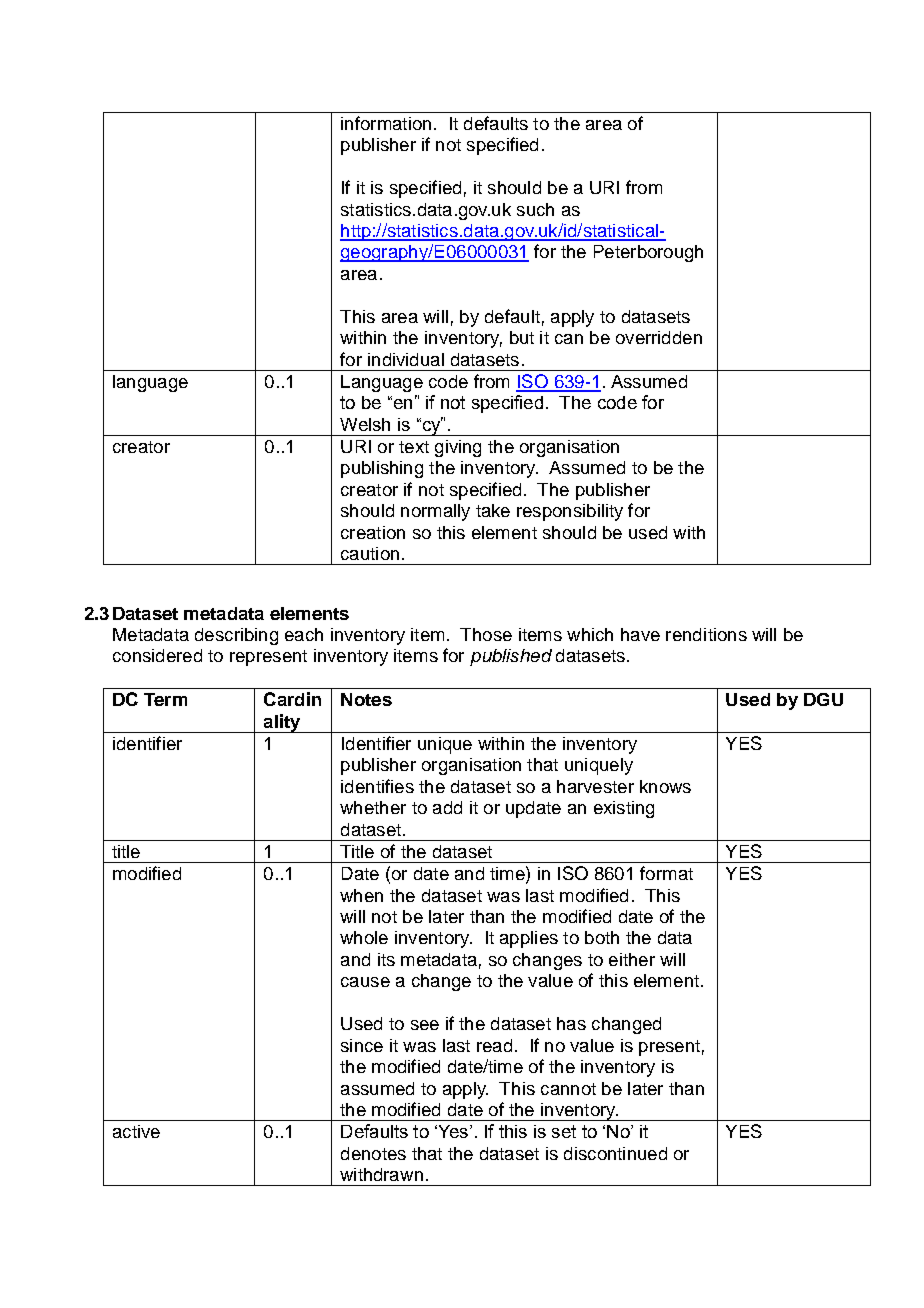  What do you see at coordinates (624, 809) in the document?
I see `existing` at bounding box center [624, 809].
